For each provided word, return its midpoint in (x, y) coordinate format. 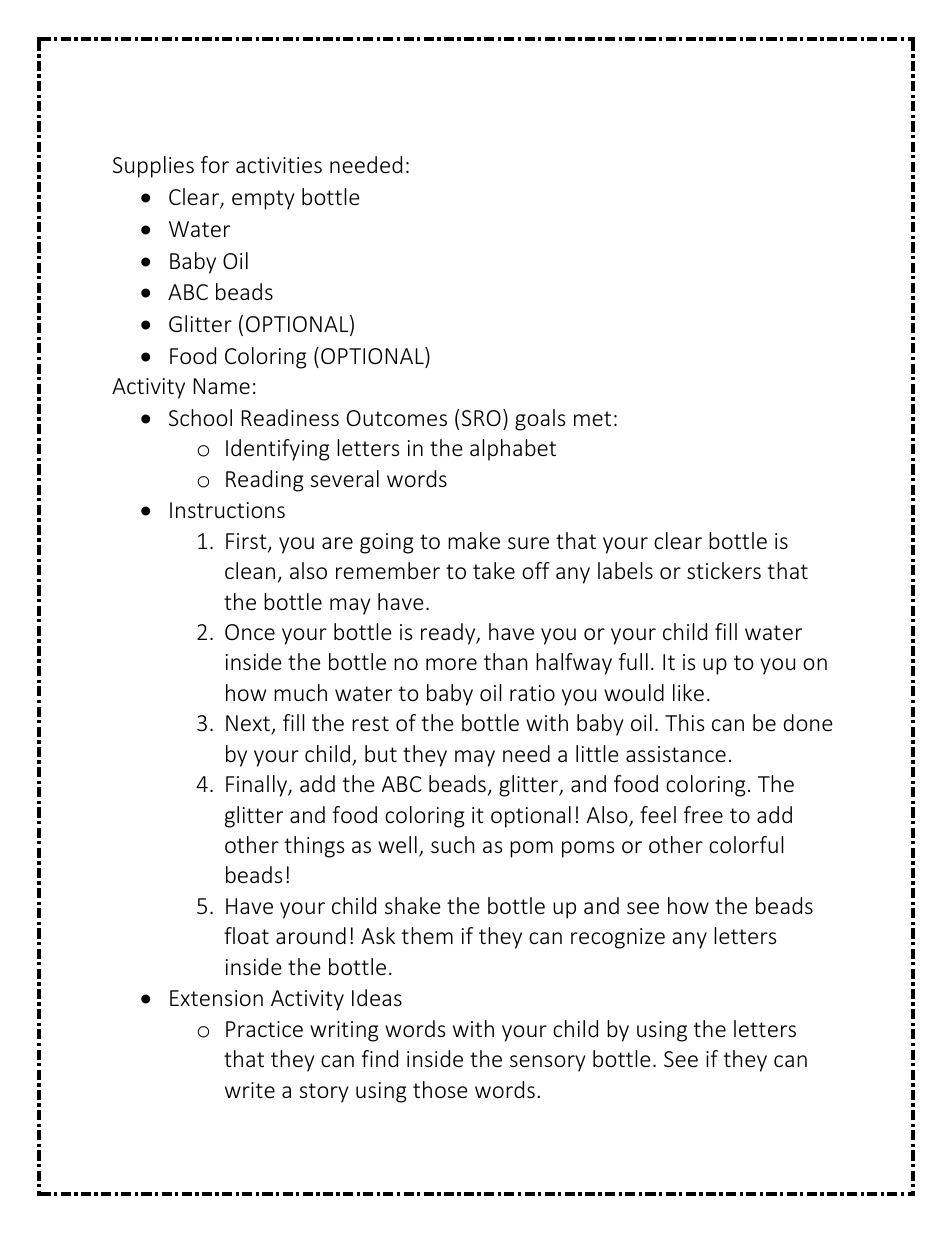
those (440, 1089)
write (250, 1090)
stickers (724, 570)
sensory (548, 1063)
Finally (257, 786)
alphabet (513, 450)
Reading (264, 481)
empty (263, 200)
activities (279, 165)
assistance (676, 754)
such (452, 844)
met (592, 418)
